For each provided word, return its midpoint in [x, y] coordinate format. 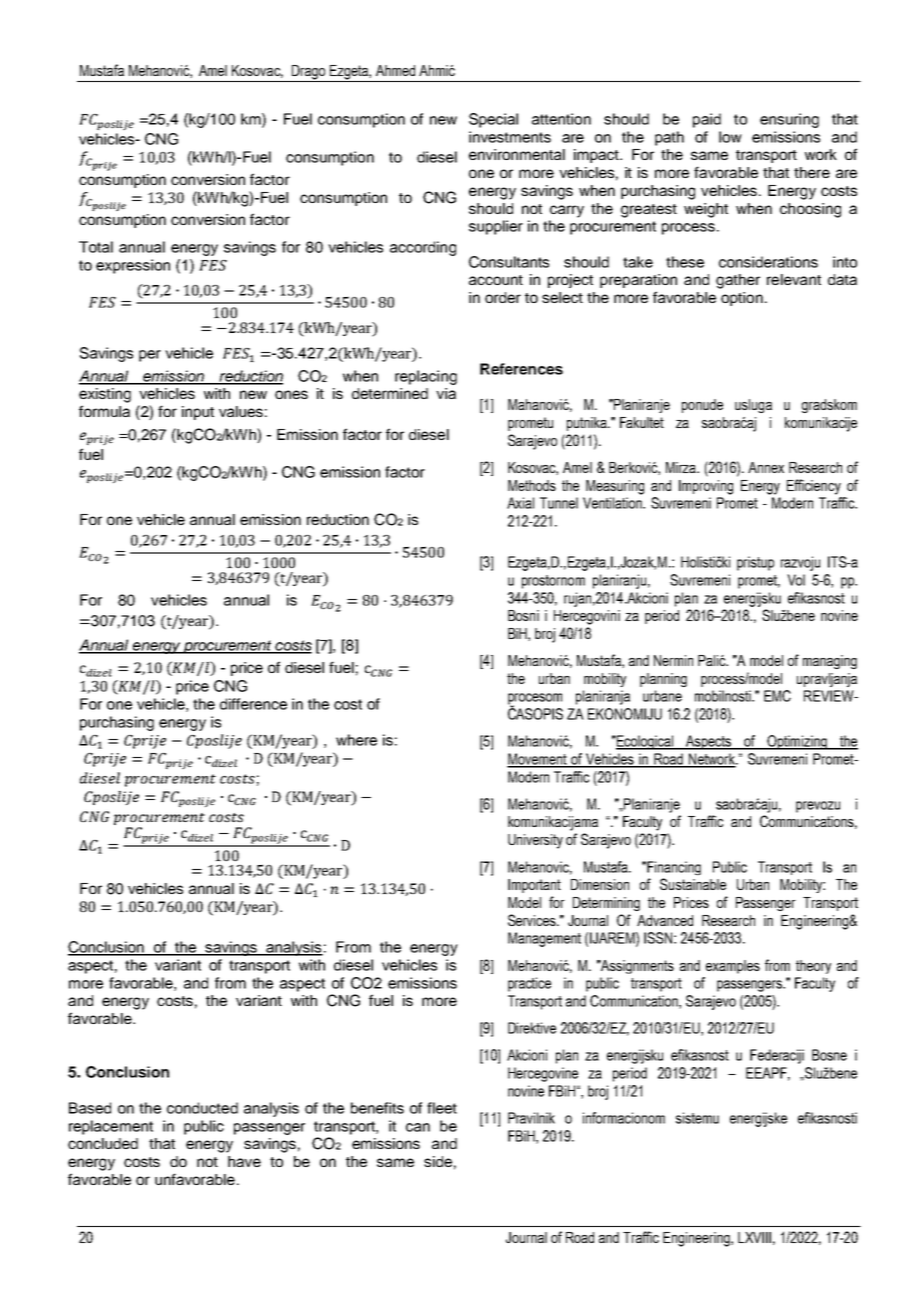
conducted [202, 1108]
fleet [442, 1108]
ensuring [789, 120]
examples [733, 967]
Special [493, 120]
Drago [308, 73]
